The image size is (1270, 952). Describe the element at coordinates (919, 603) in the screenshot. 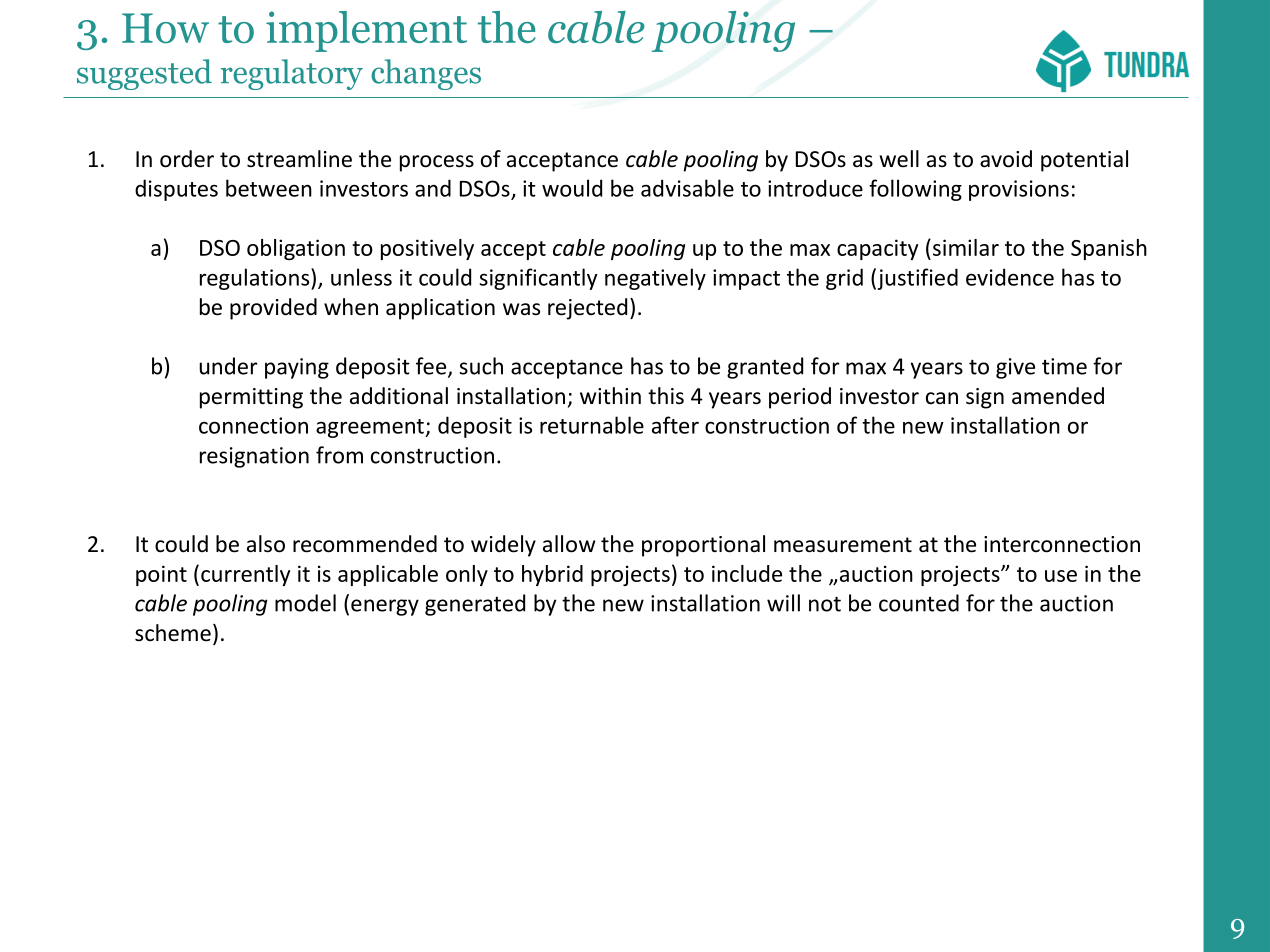

I see `counted` at that location.
